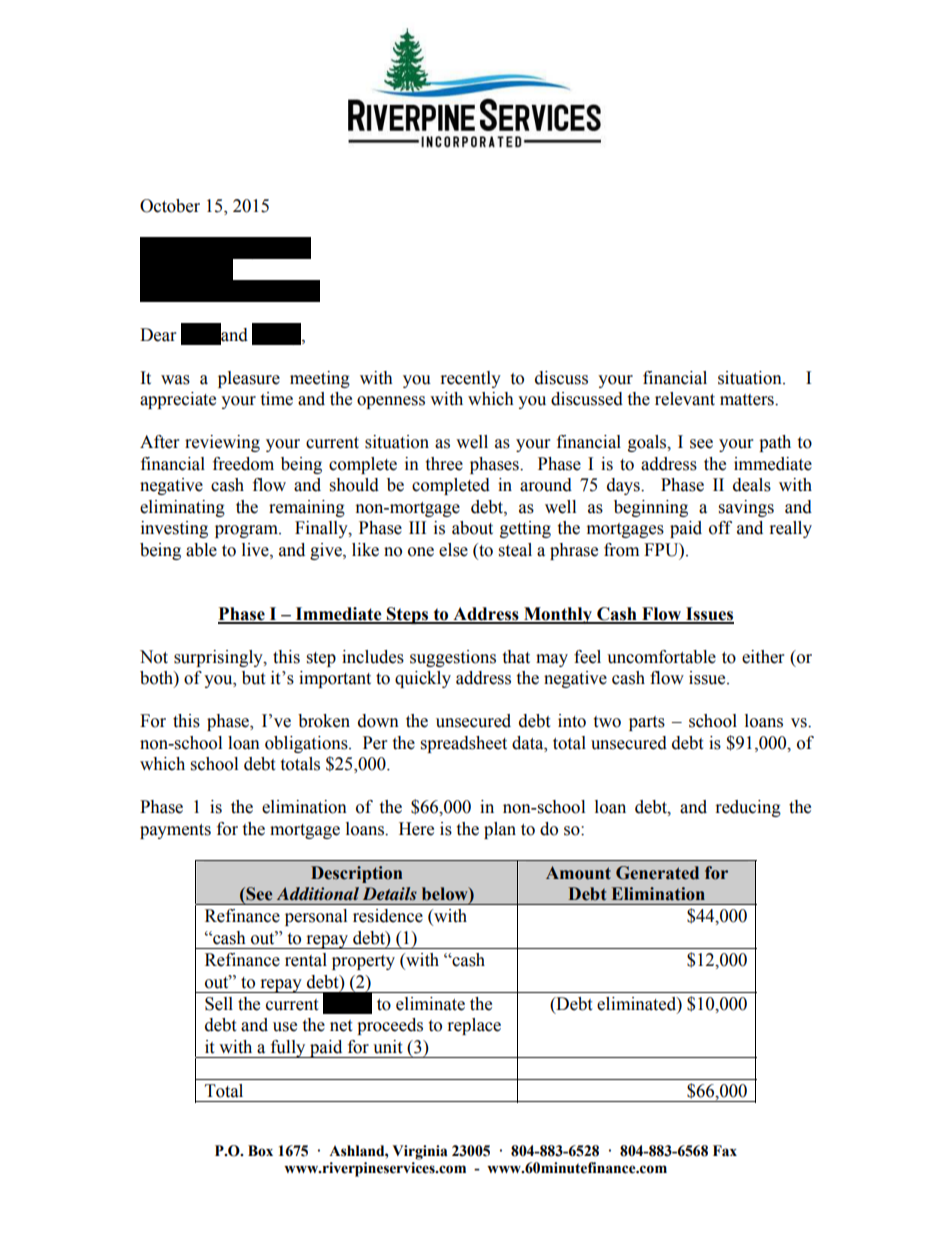 This screenshot has height=1233, width=952. What do you see at coordinates (288, 1049) in the screenshot?
I see `fully` at bounding box center [288, 1049].
